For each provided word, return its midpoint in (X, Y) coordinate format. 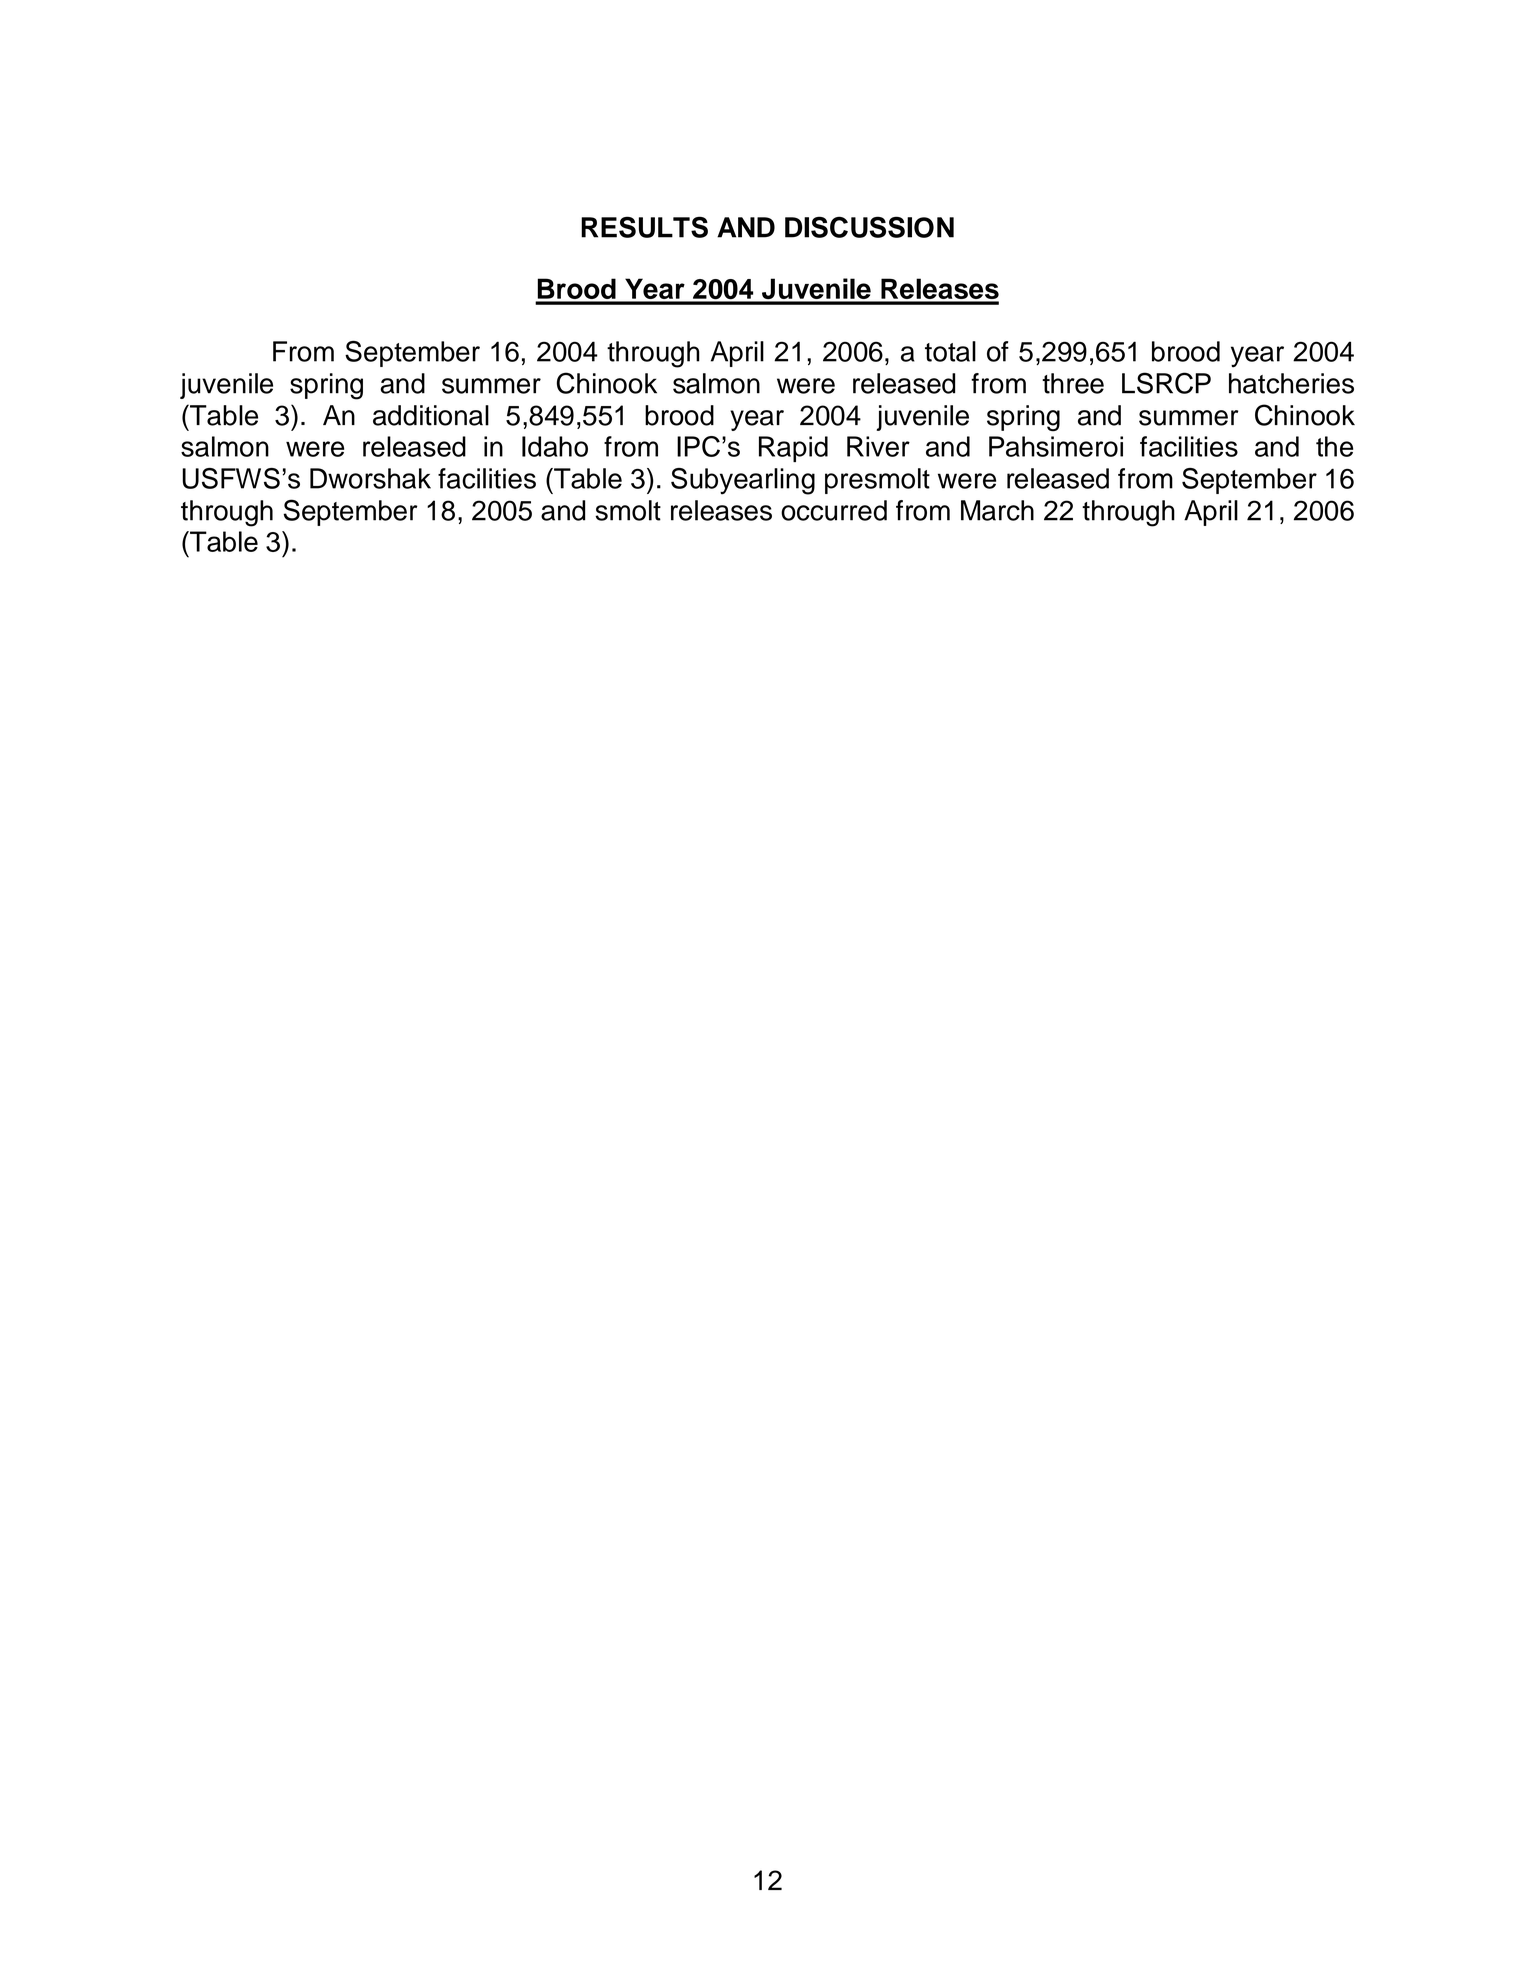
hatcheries (1291, 383)
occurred (834, 510)
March (997, 510)
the (1334, 446)
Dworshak (370, 478)
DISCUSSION (869, 227)
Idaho (555, 446)
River (878, 446)
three (1073, 383)
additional (431, 415)
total (950, 351)
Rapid (793, 449)
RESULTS (644, 227)
